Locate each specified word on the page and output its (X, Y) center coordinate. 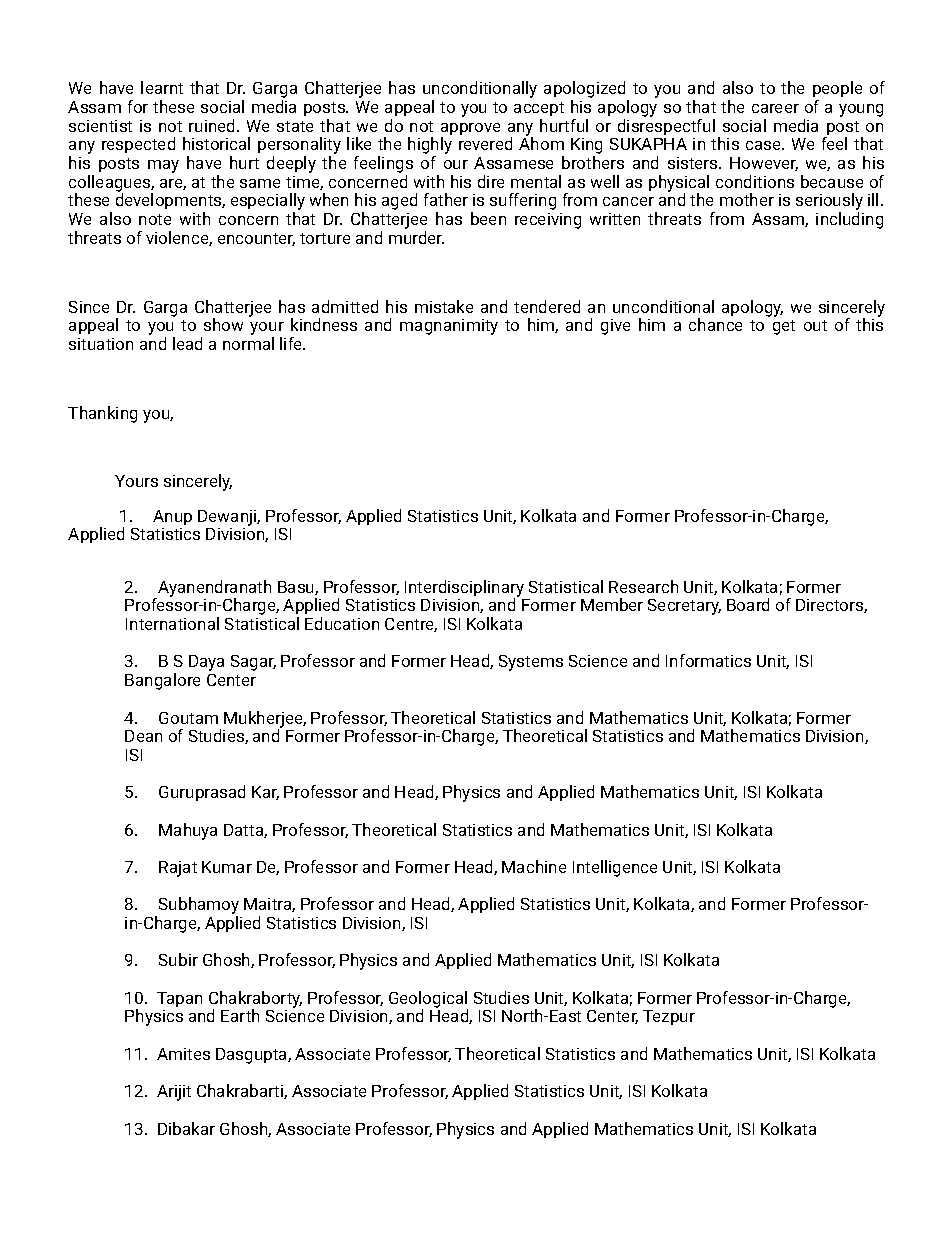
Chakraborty (255, 1000)
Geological (428, 1000)
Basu (297, 588)
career (775, 108)
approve (470, 129)
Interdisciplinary (464, 589)
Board (748, 604)
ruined (211, 125)
